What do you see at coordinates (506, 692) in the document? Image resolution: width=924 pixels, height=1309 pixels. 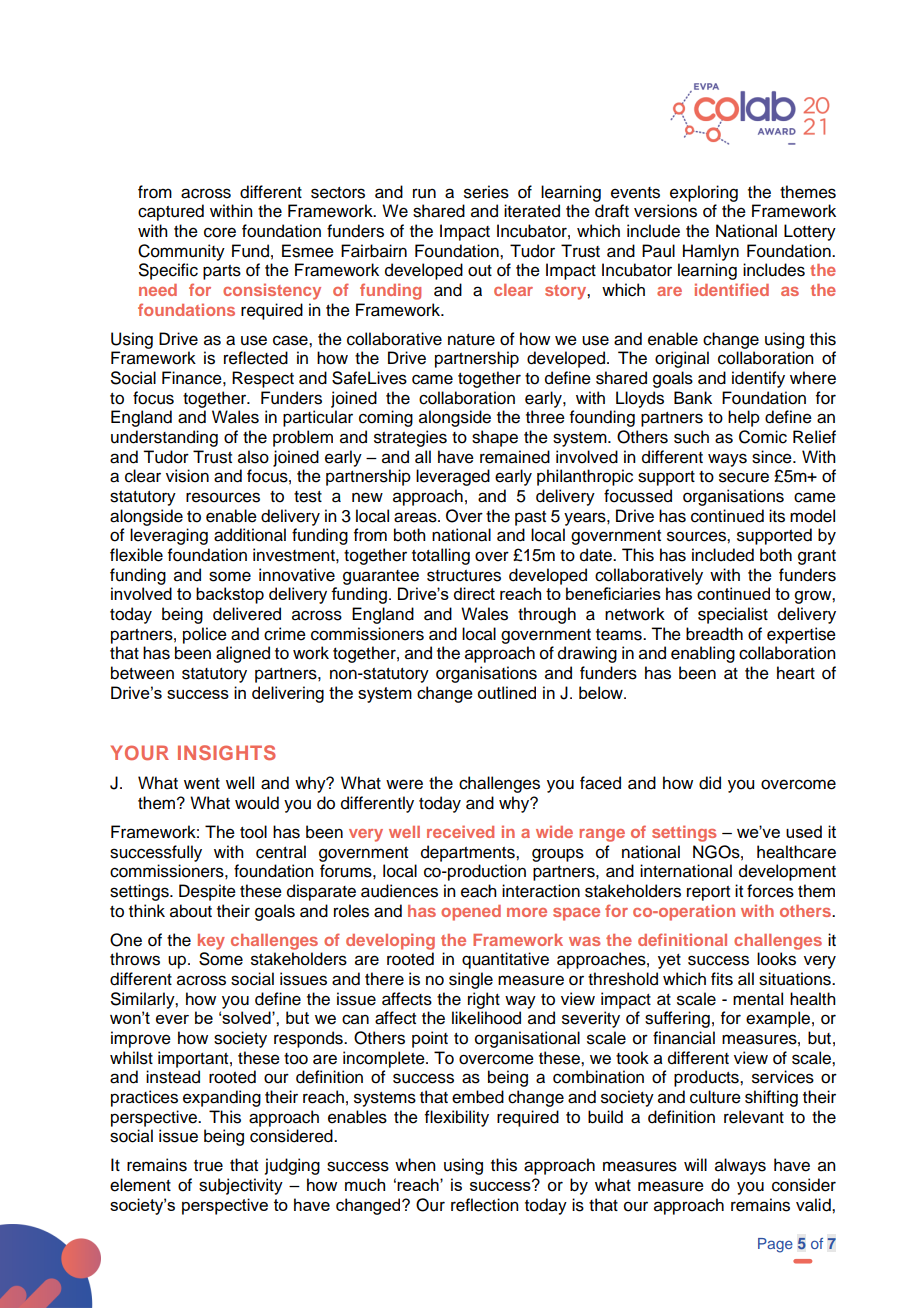 I see `outlined` at bounding box center [506, 692].
